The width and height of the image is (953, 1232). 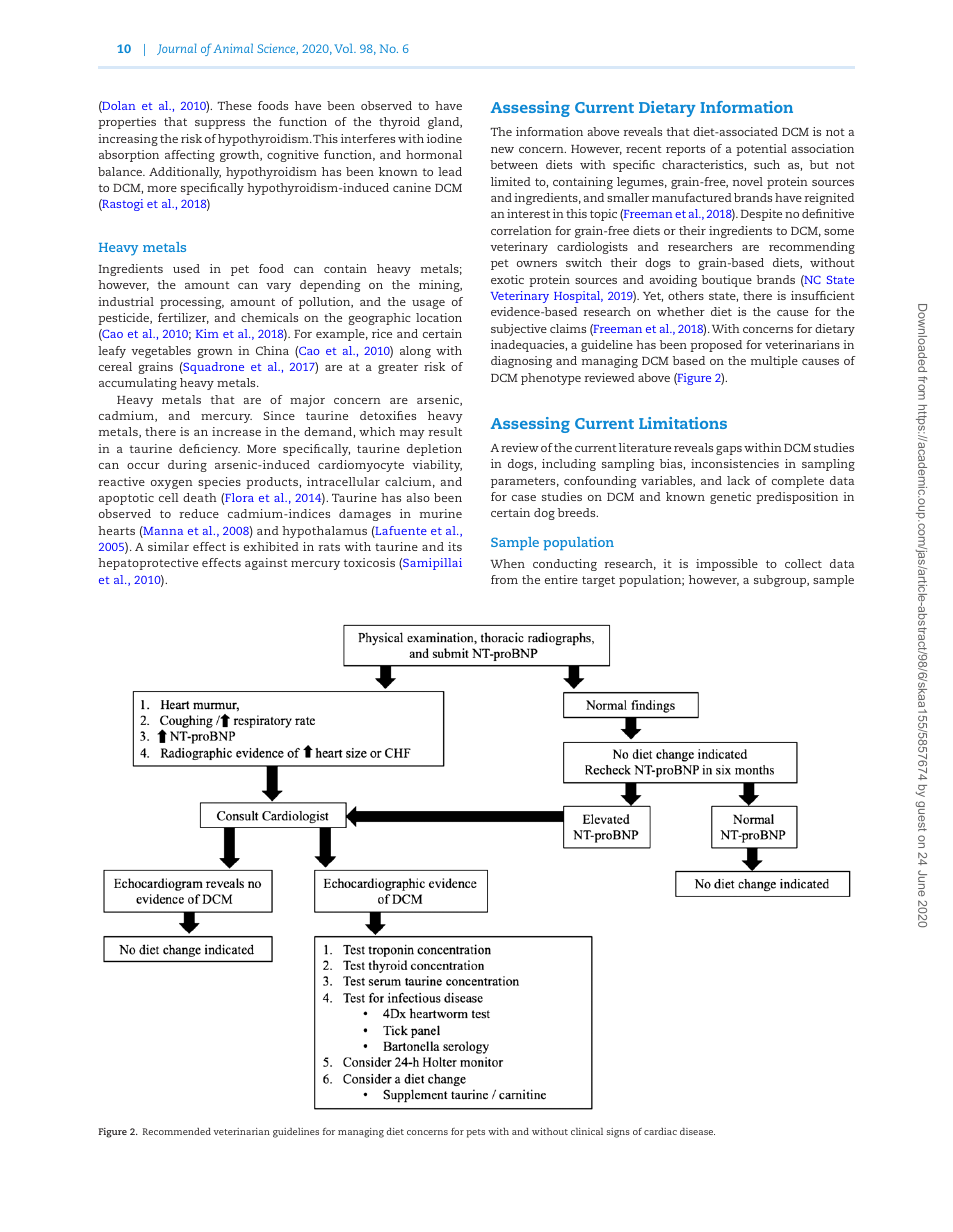 I want to click on potential, so click(x=761, y=150).
